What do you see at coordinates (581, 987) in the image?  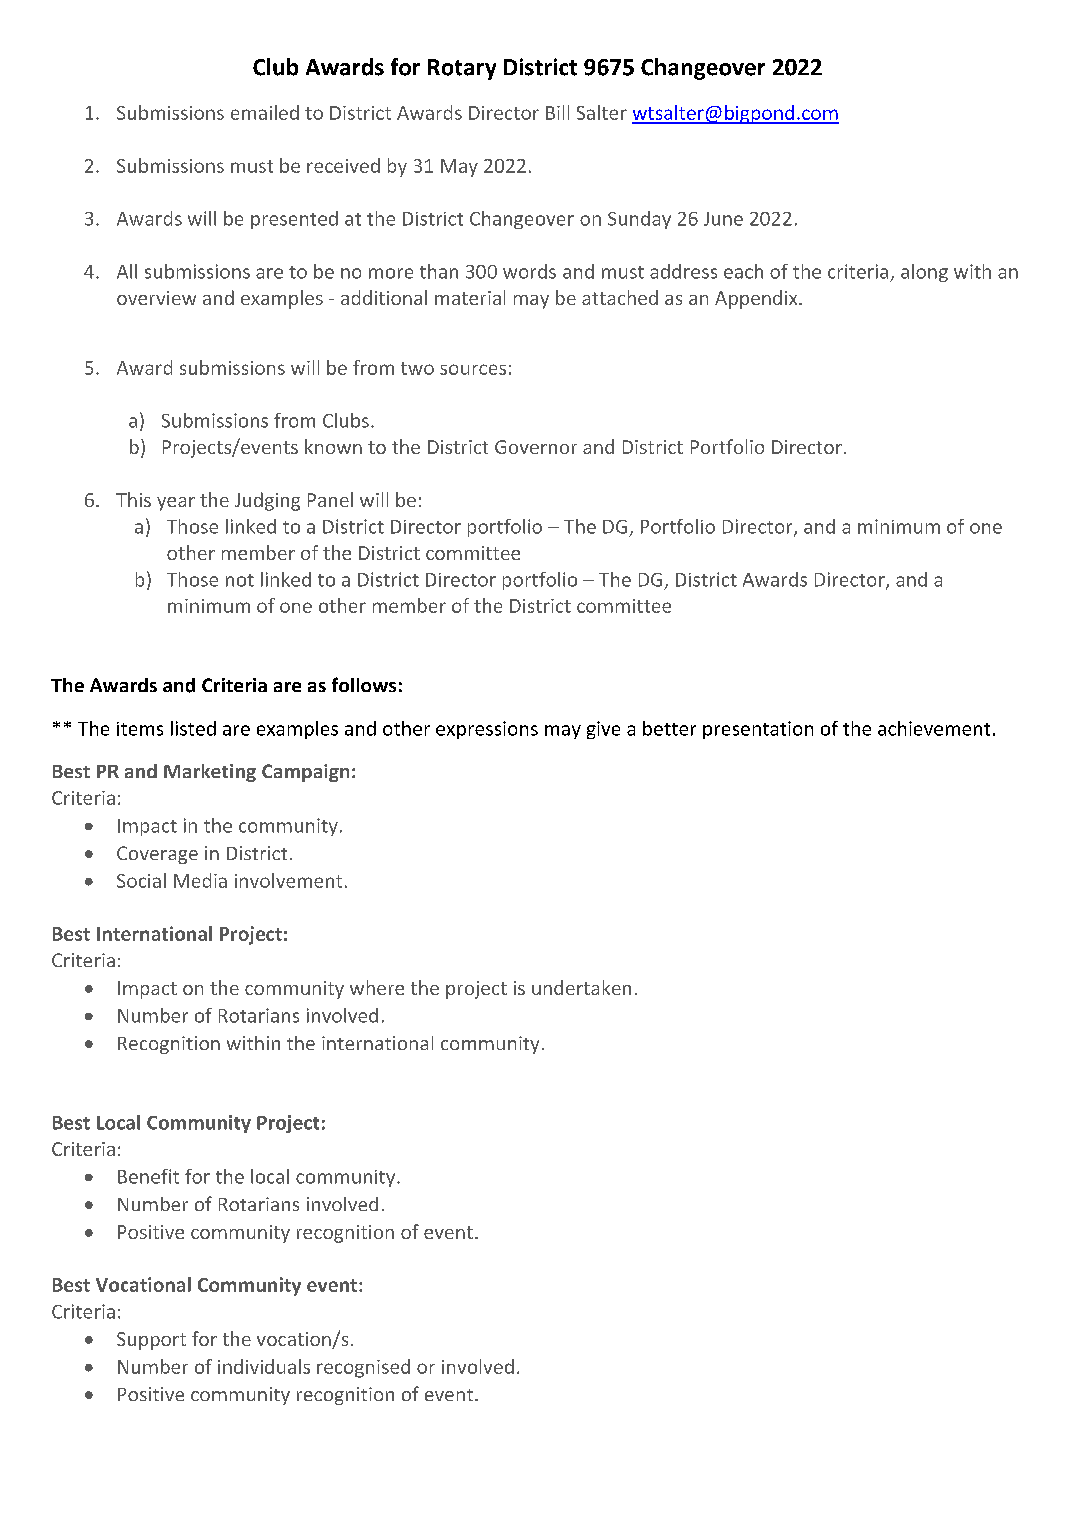 I see `undertaken` at bounding box center [581, 987].
